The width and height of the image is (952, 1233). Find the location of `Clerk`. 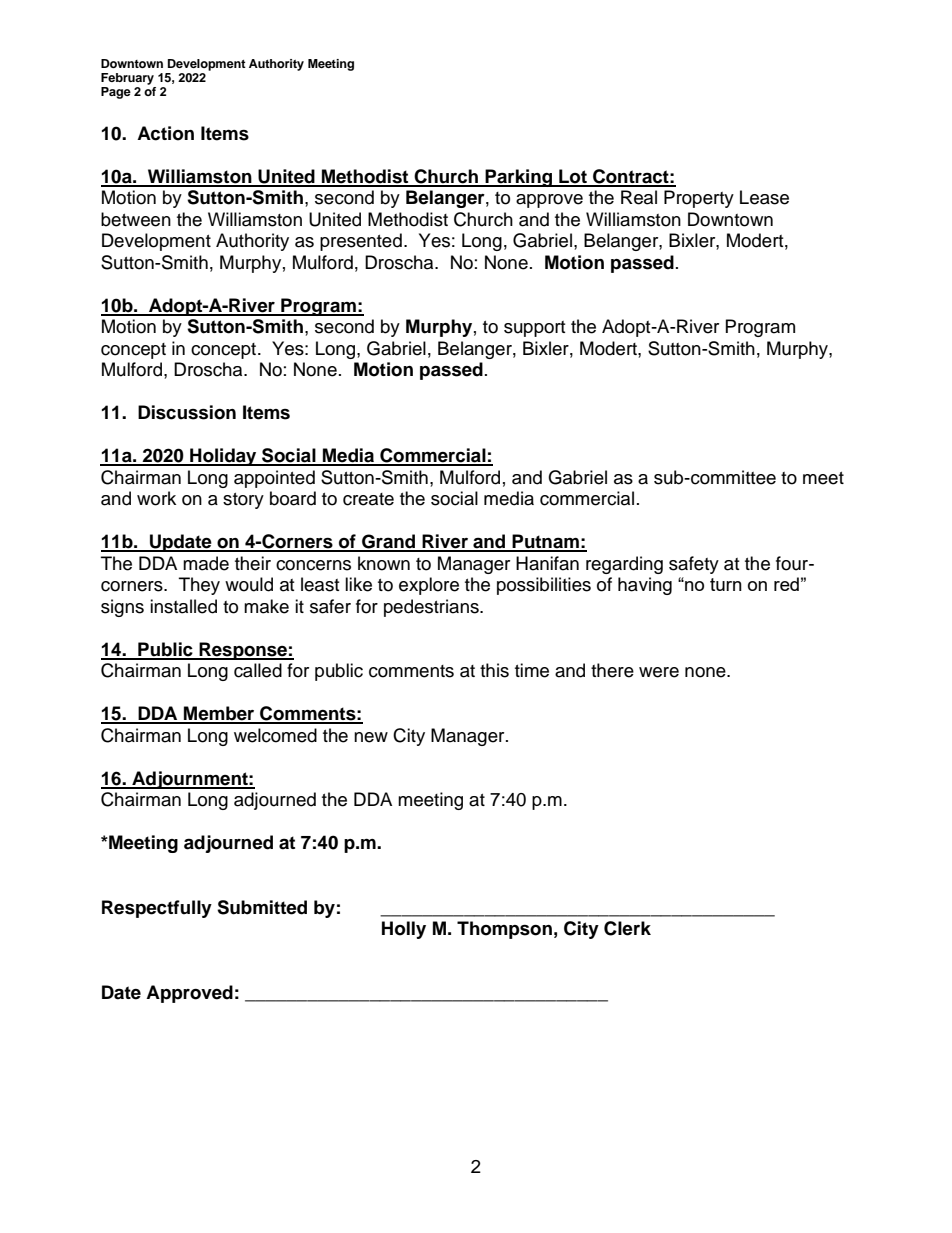

Clerk is located at coordinates (627, 928).
